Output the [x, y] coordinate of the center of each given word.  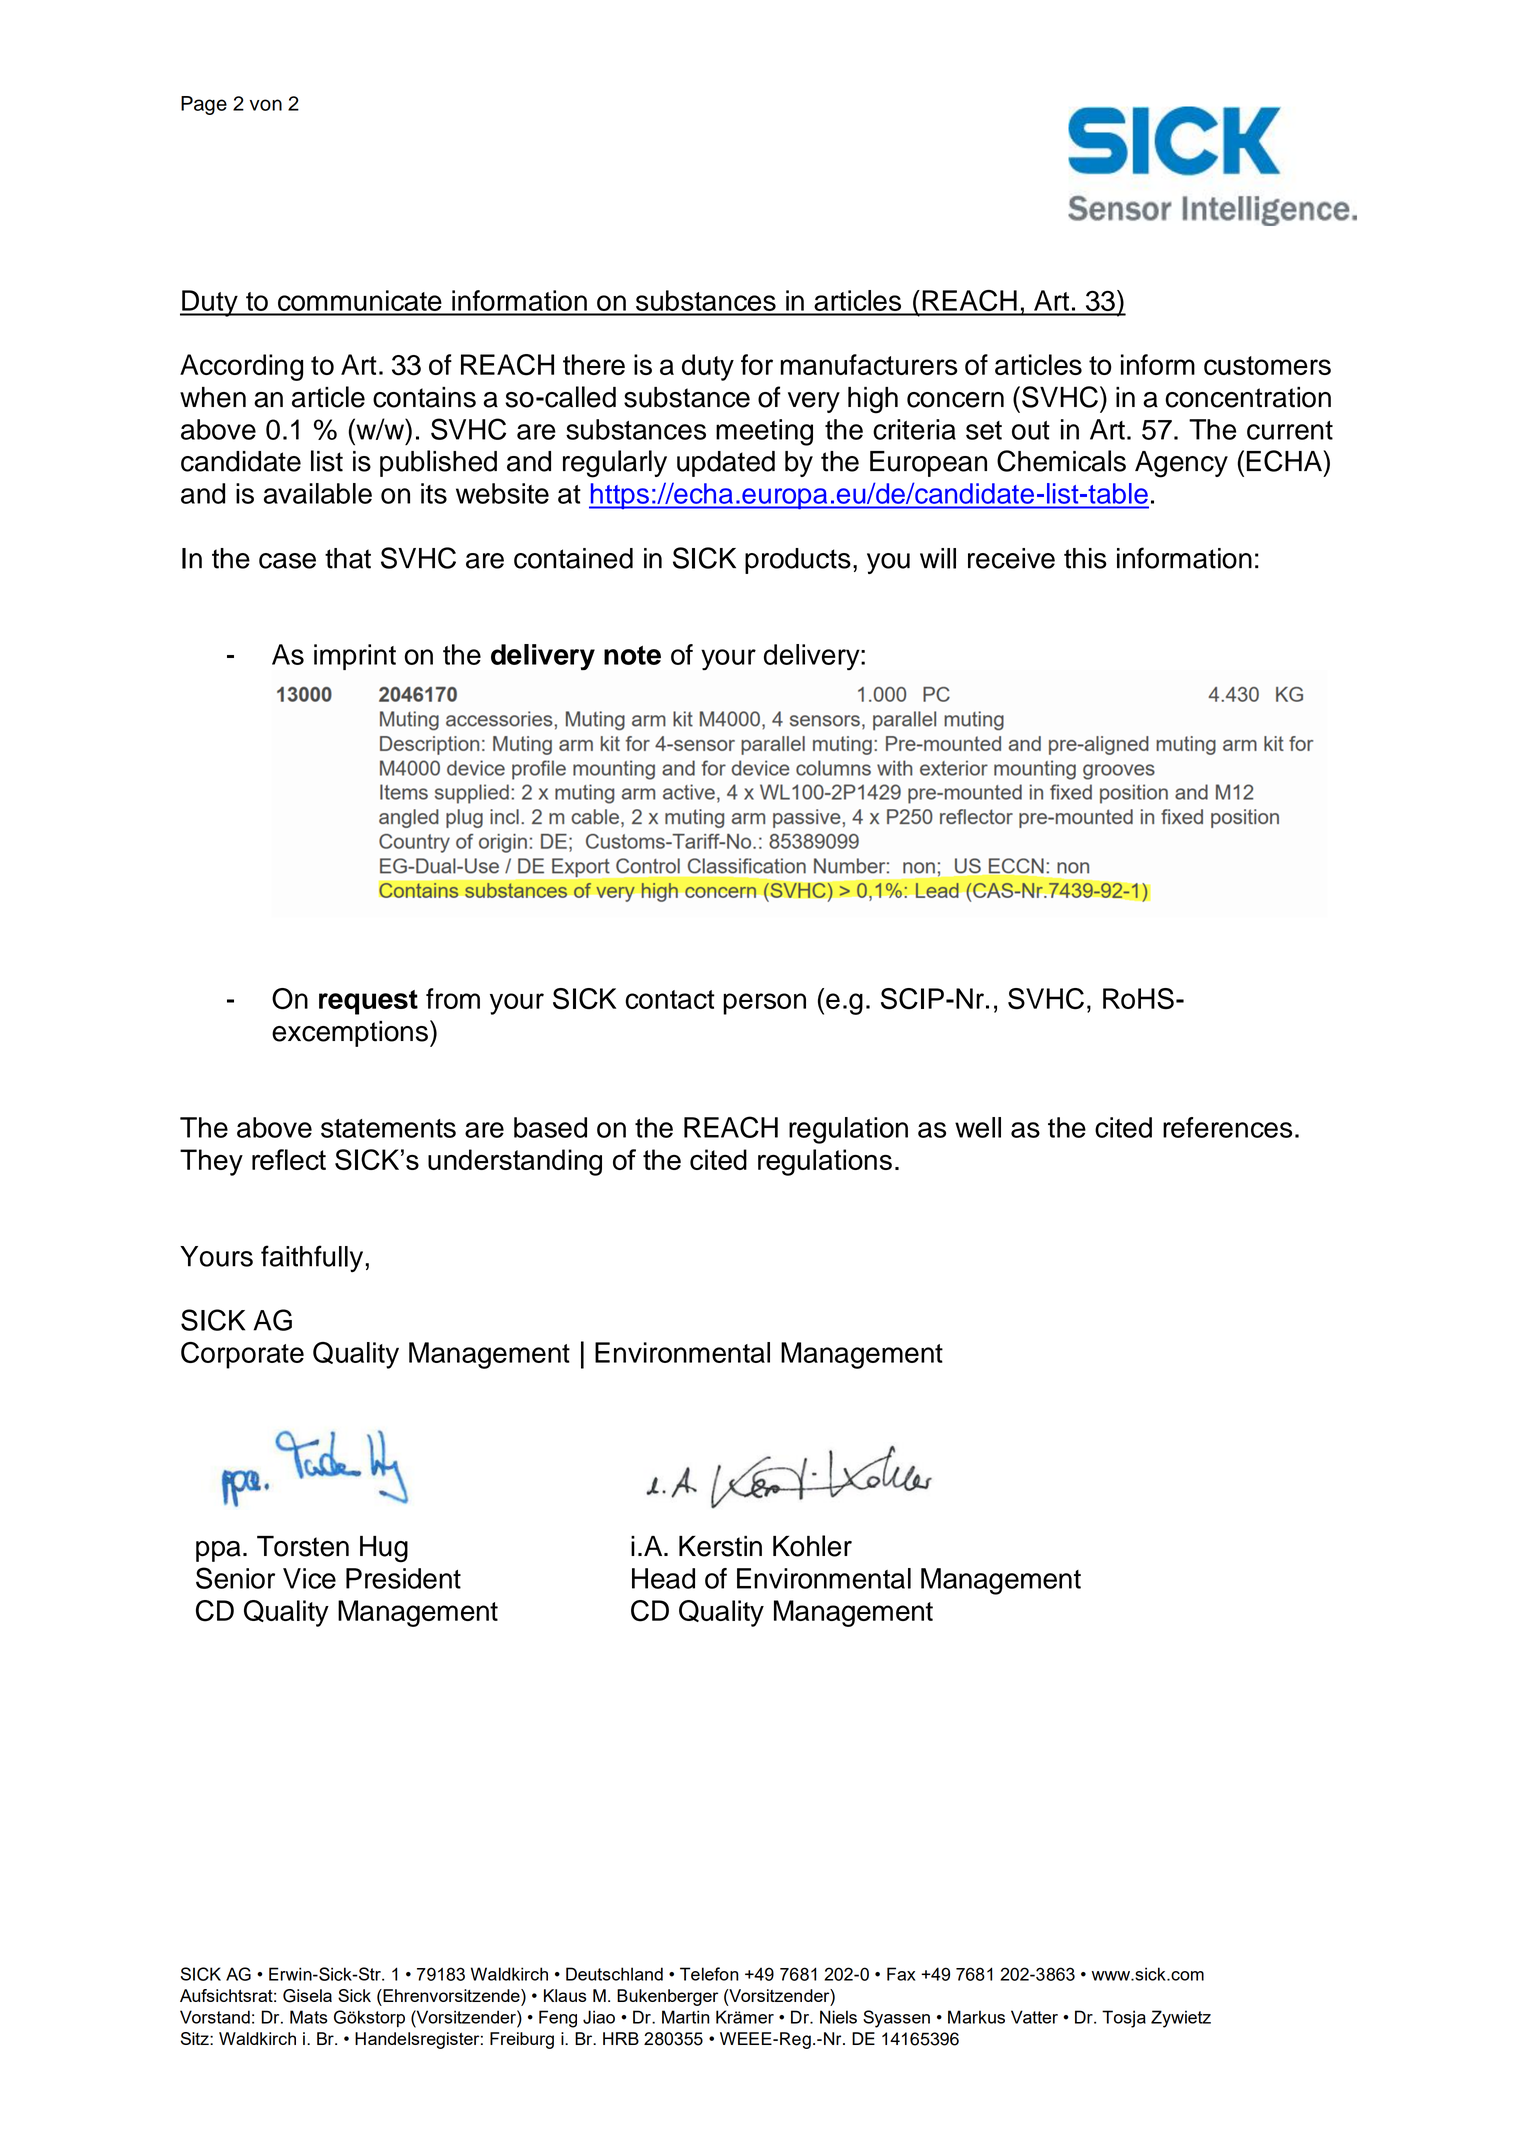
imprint [355, 657]
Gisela [307, 1996]
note [632, 655]
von [266, 105]
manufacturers [869, 364]
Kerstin [720, 1546]
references [1227, 1127]
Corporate [242, 1355]
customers [1267, 365]
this [1085, 558]
